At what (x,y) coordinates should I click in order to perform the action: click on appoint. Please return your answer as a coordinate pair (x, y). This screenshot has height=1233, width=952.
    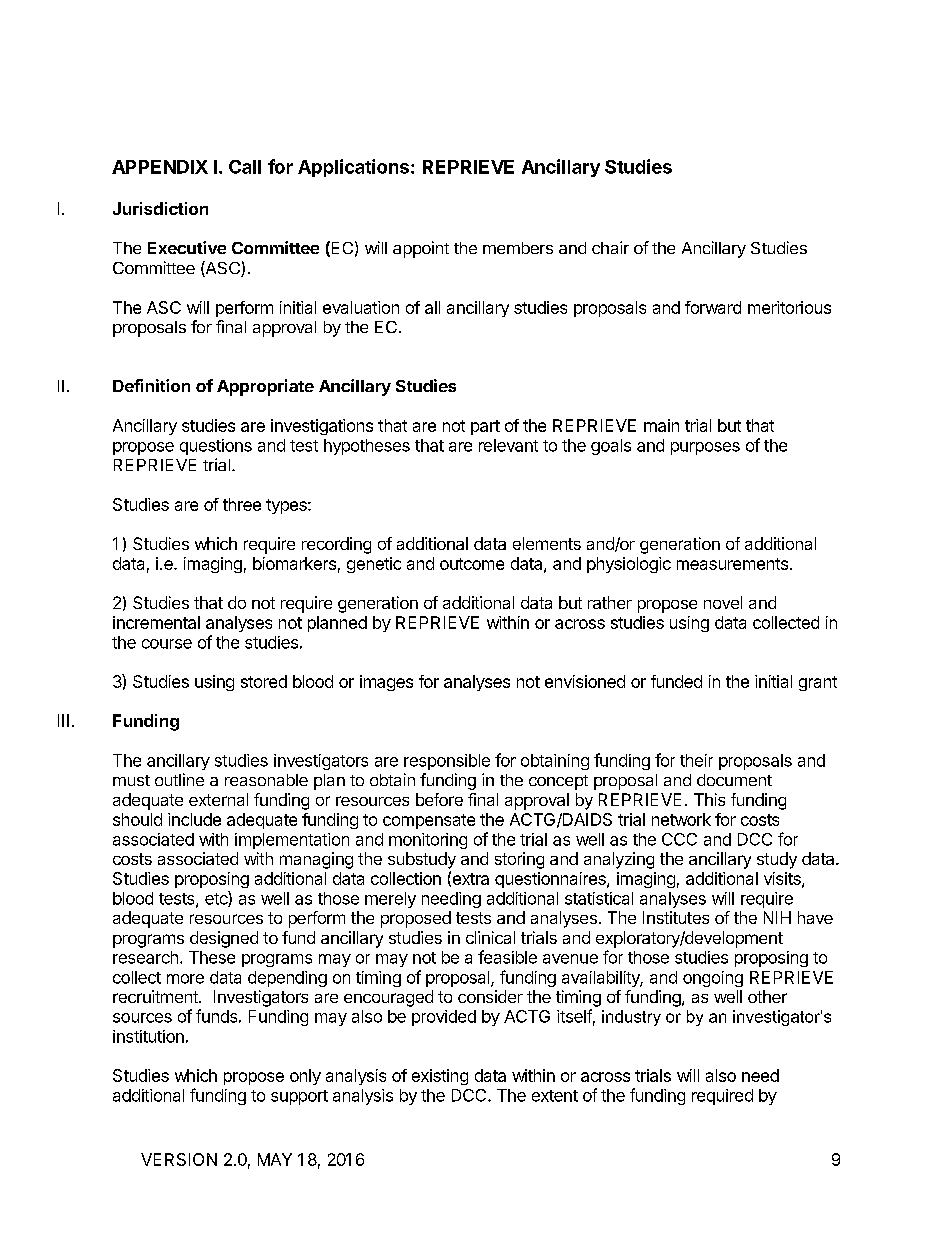
    Looking at the image, I should click on (421, 249).
